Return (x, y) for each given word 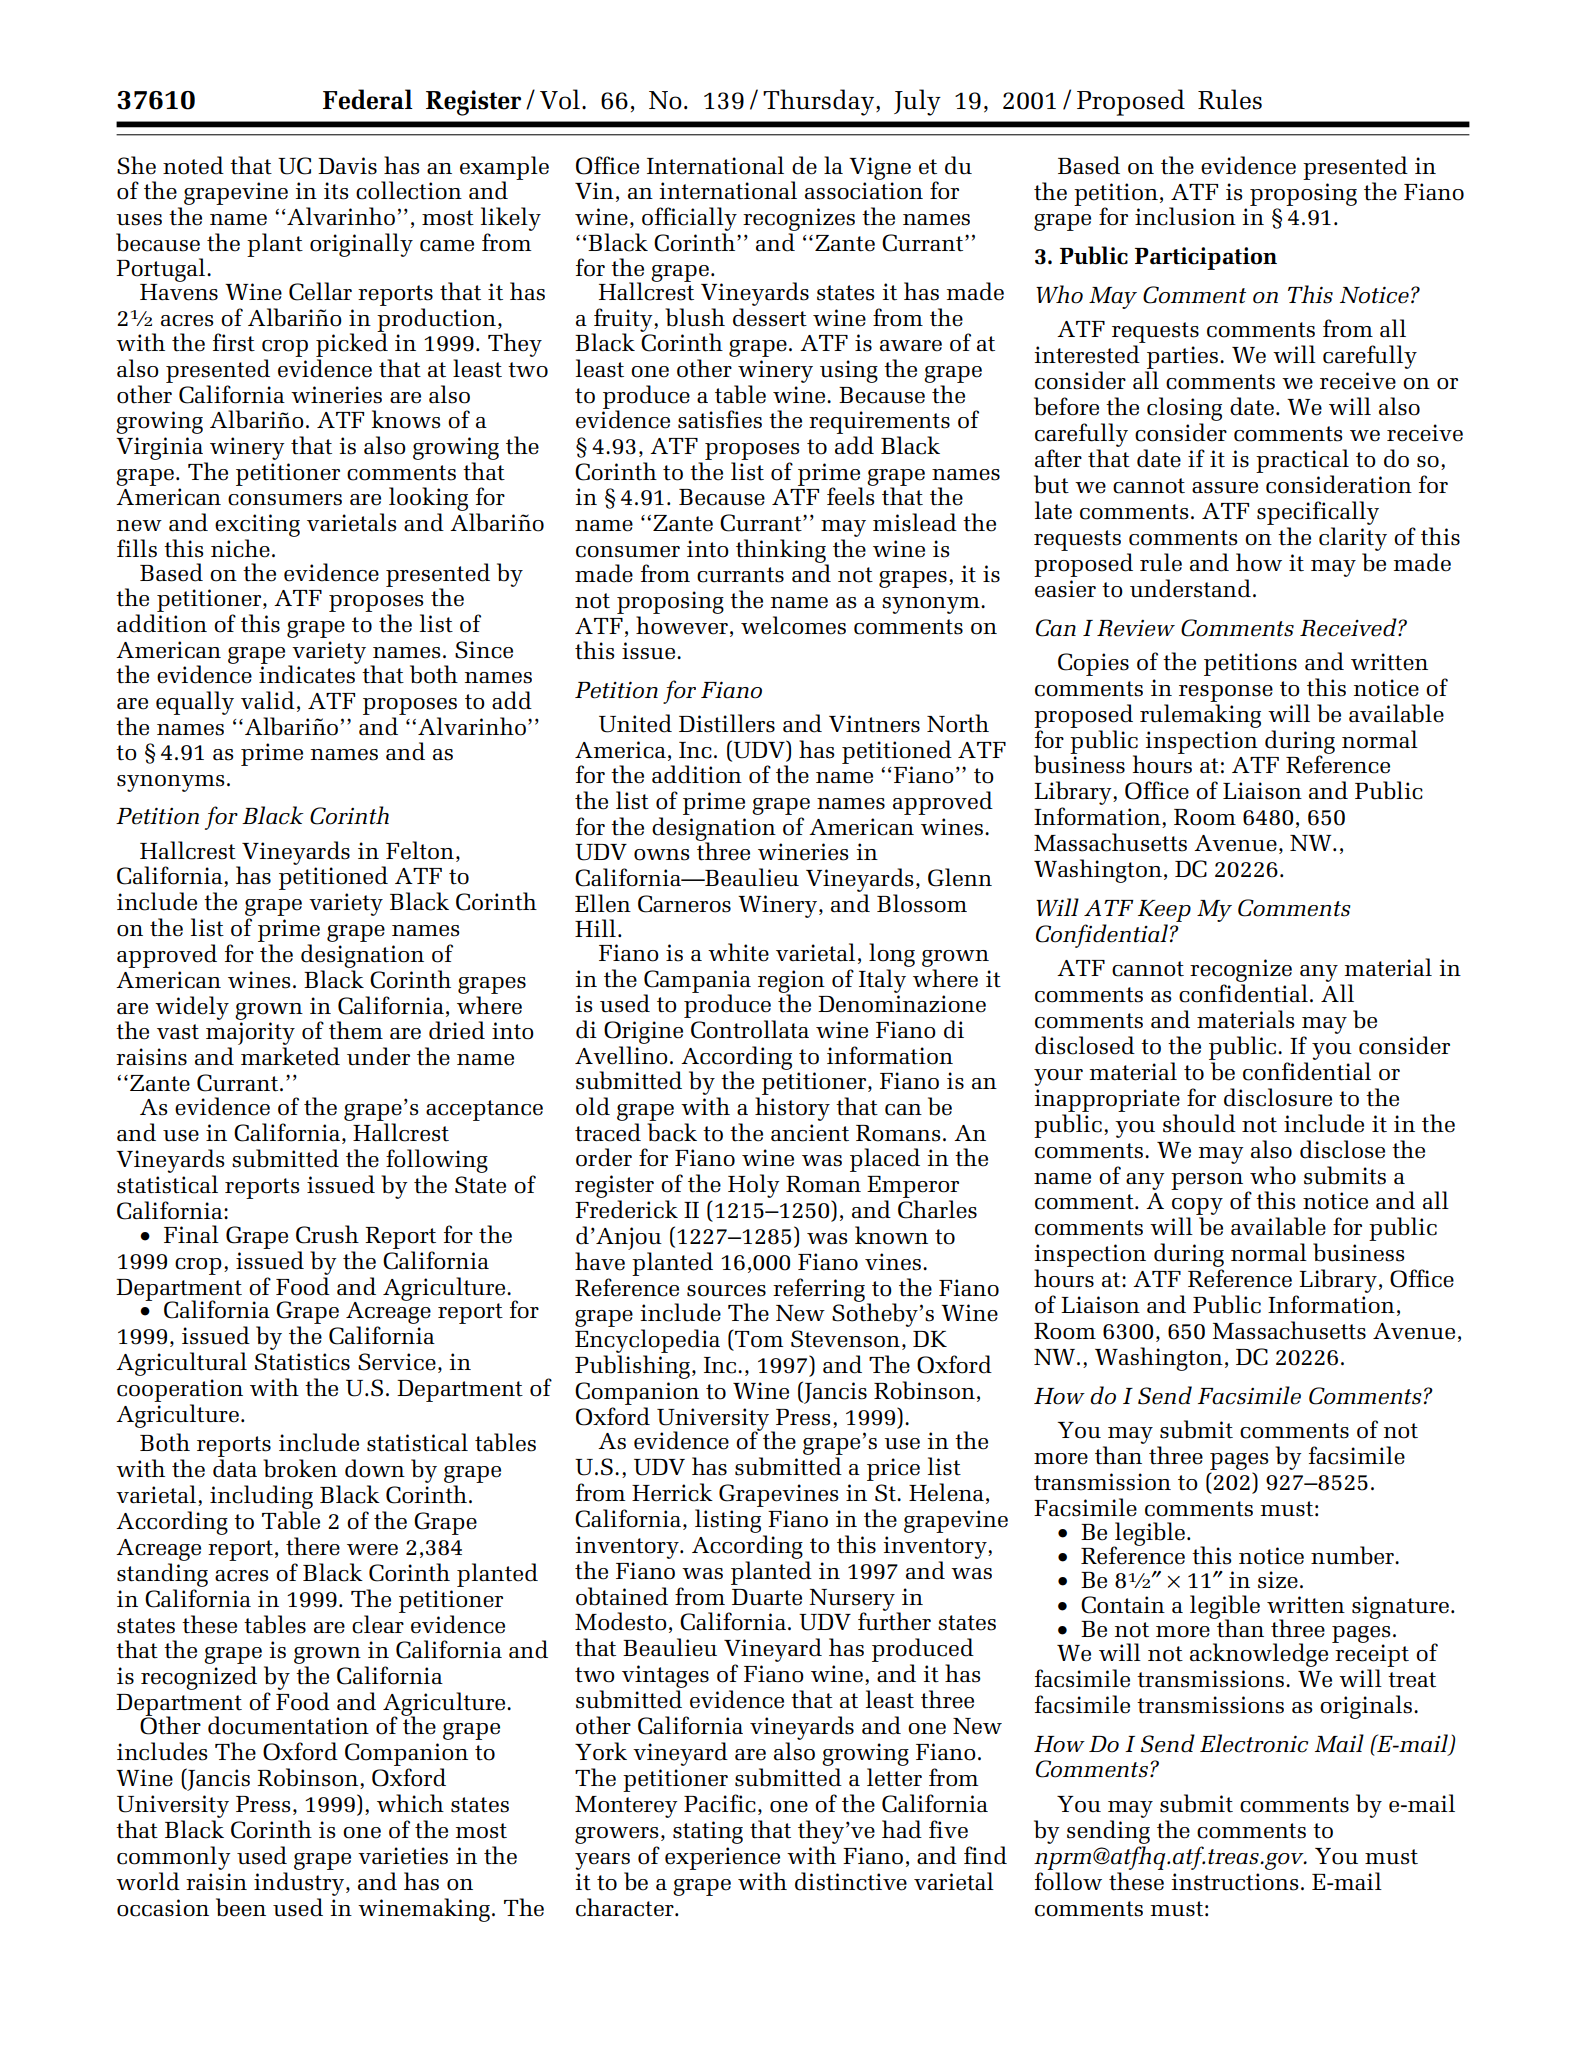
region (791, 982)
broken (300, 1468)
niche (240, 548)
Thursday (820, 102)
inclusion (1185, 216)
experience (722, 1858)
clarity (1353, 539)
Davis (347, 166)
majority (250, 1035)
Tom (758, 1339)
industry (299, 1884)
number (1353, 1555)
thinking (782, 552)
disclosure (1278, 1097)
